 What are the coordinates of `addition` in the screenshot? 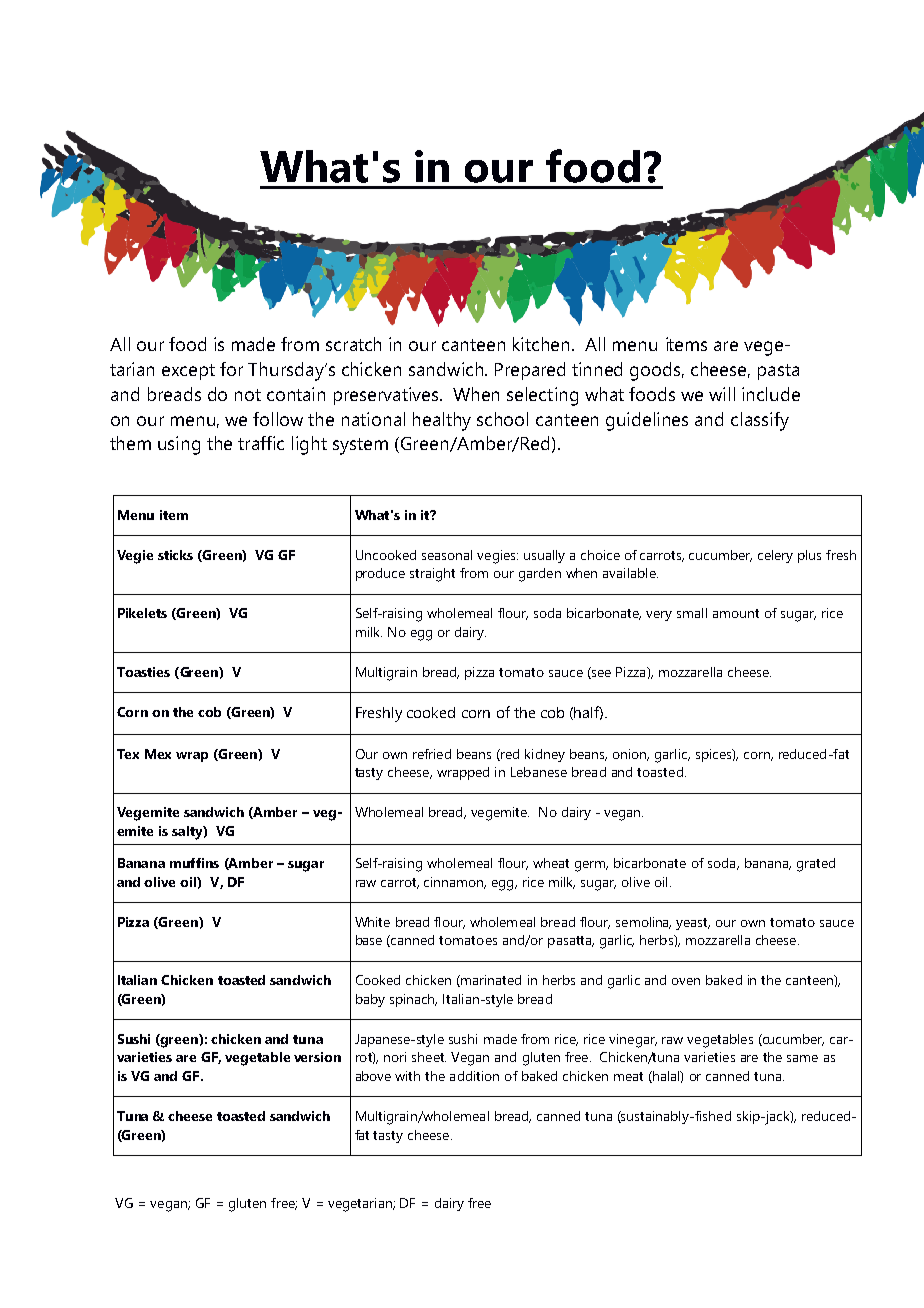 It's located at (474, 1076).
